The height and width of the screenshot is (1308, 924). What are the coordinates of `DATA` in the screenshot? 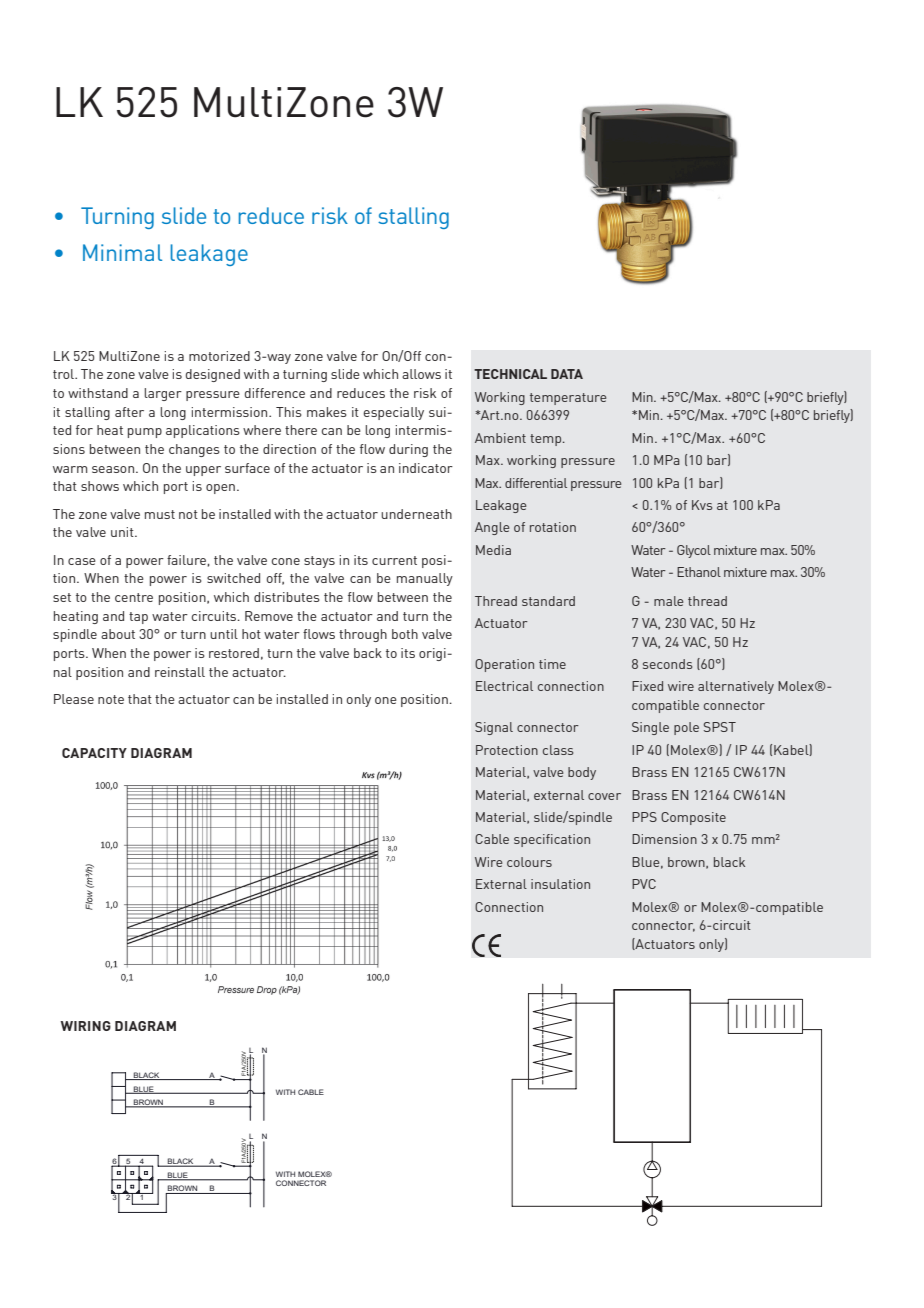 It's located at (567, 374).
